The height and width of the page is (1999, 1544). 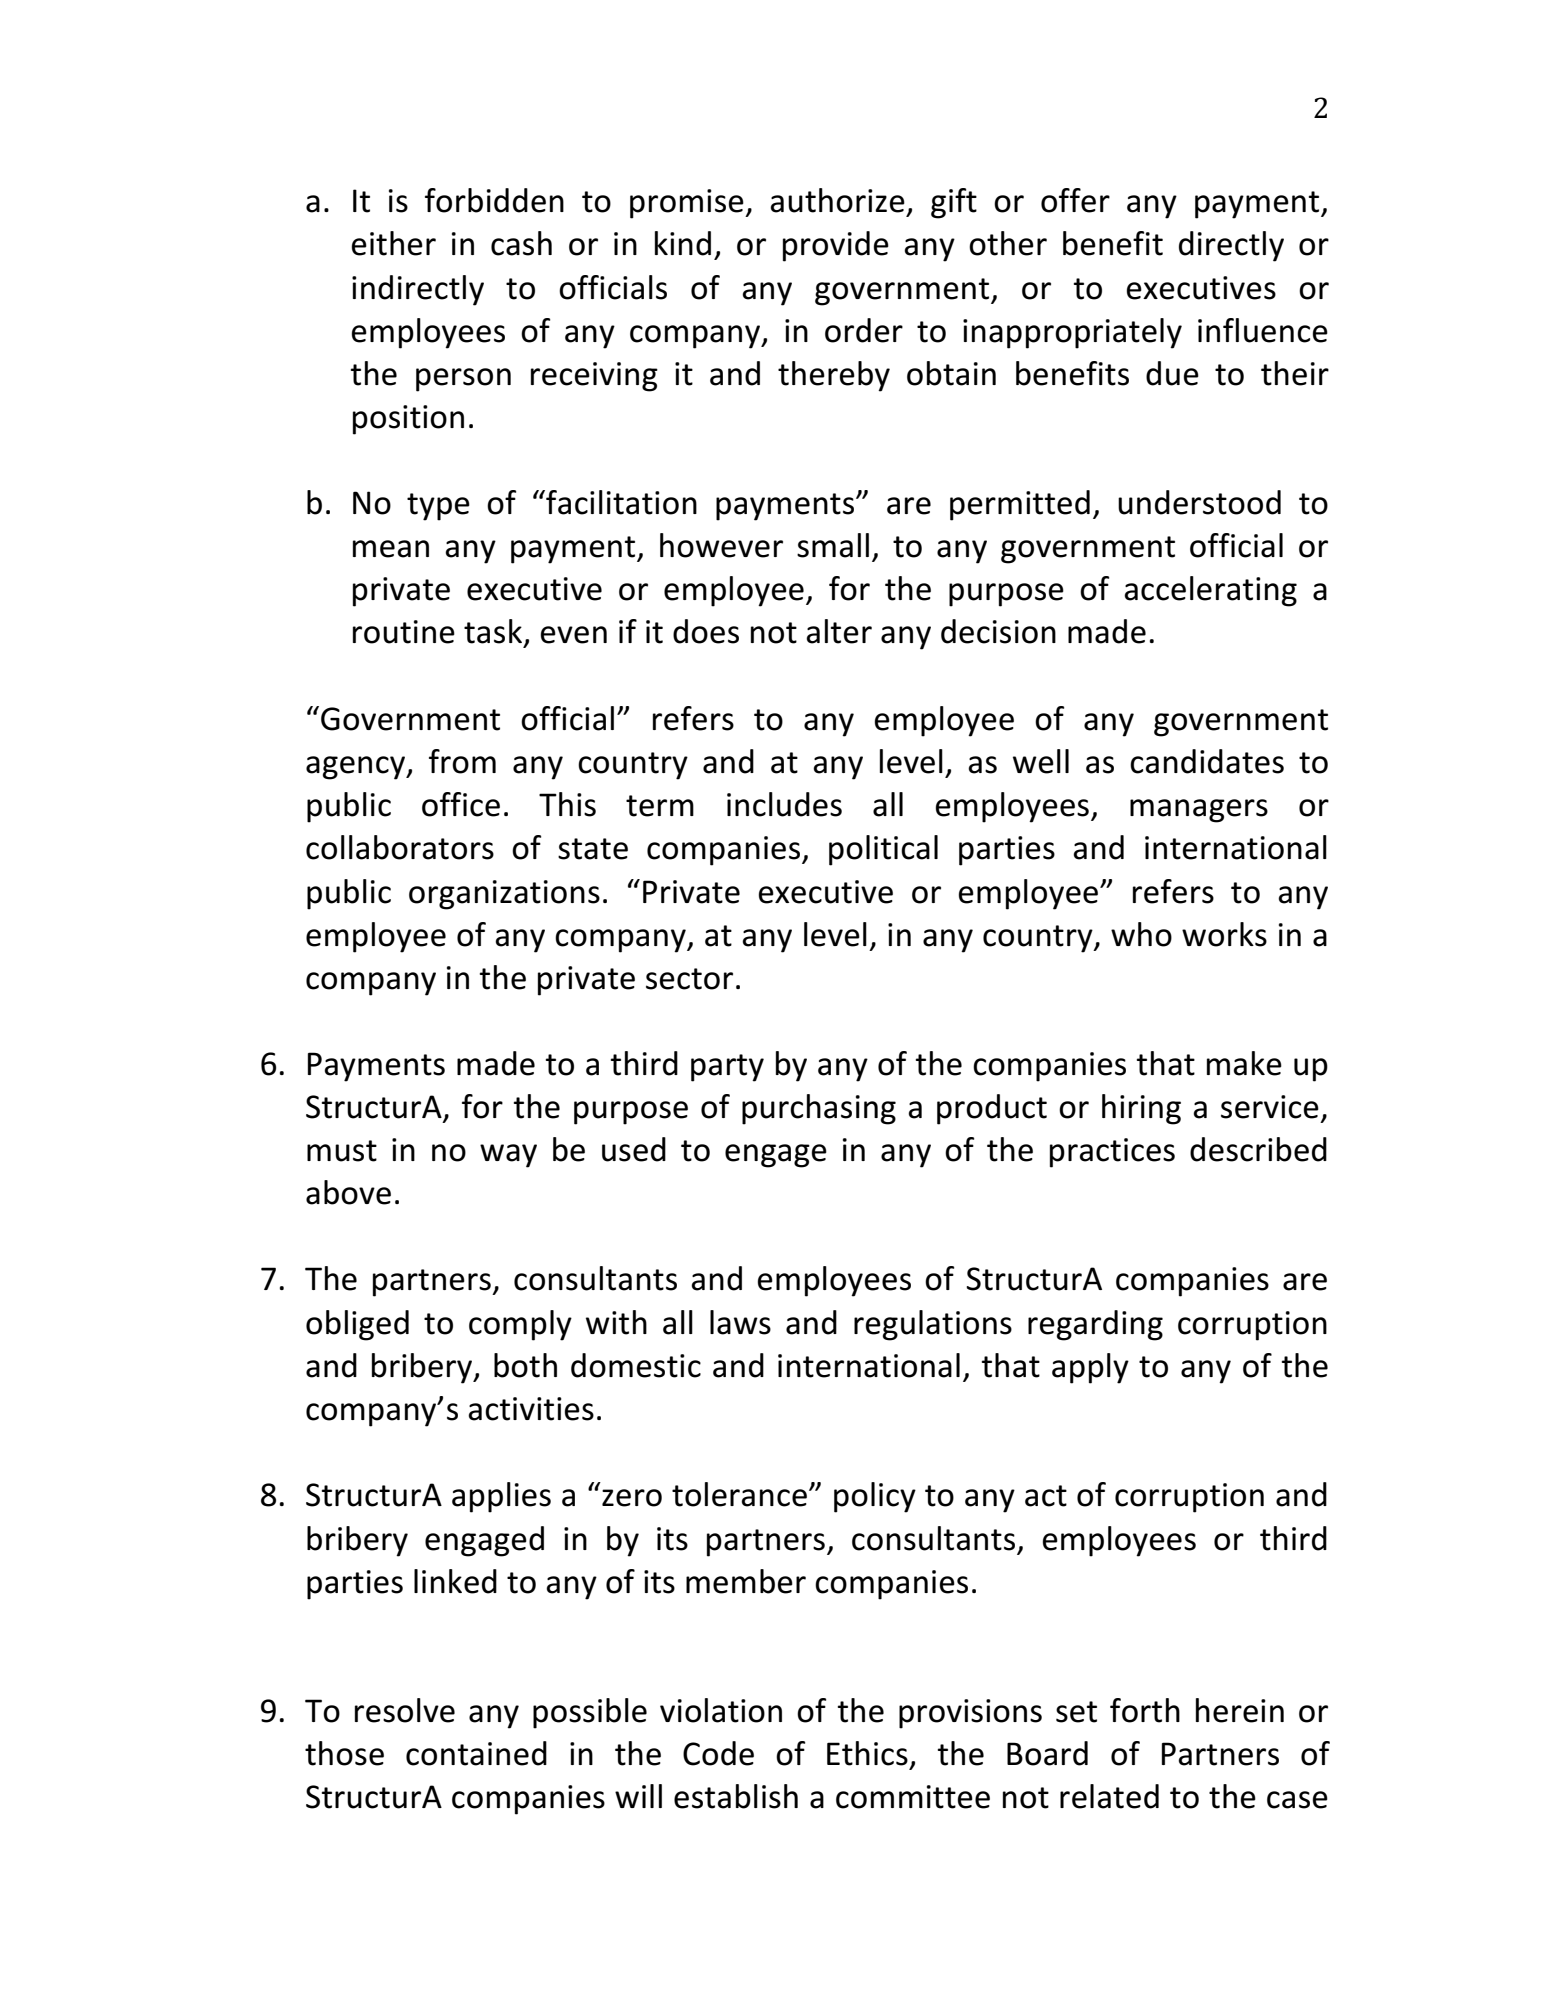 What do you see at coordinates (1075, 200) in the page?
I see `offer` at bounding box center [1075, 200].
